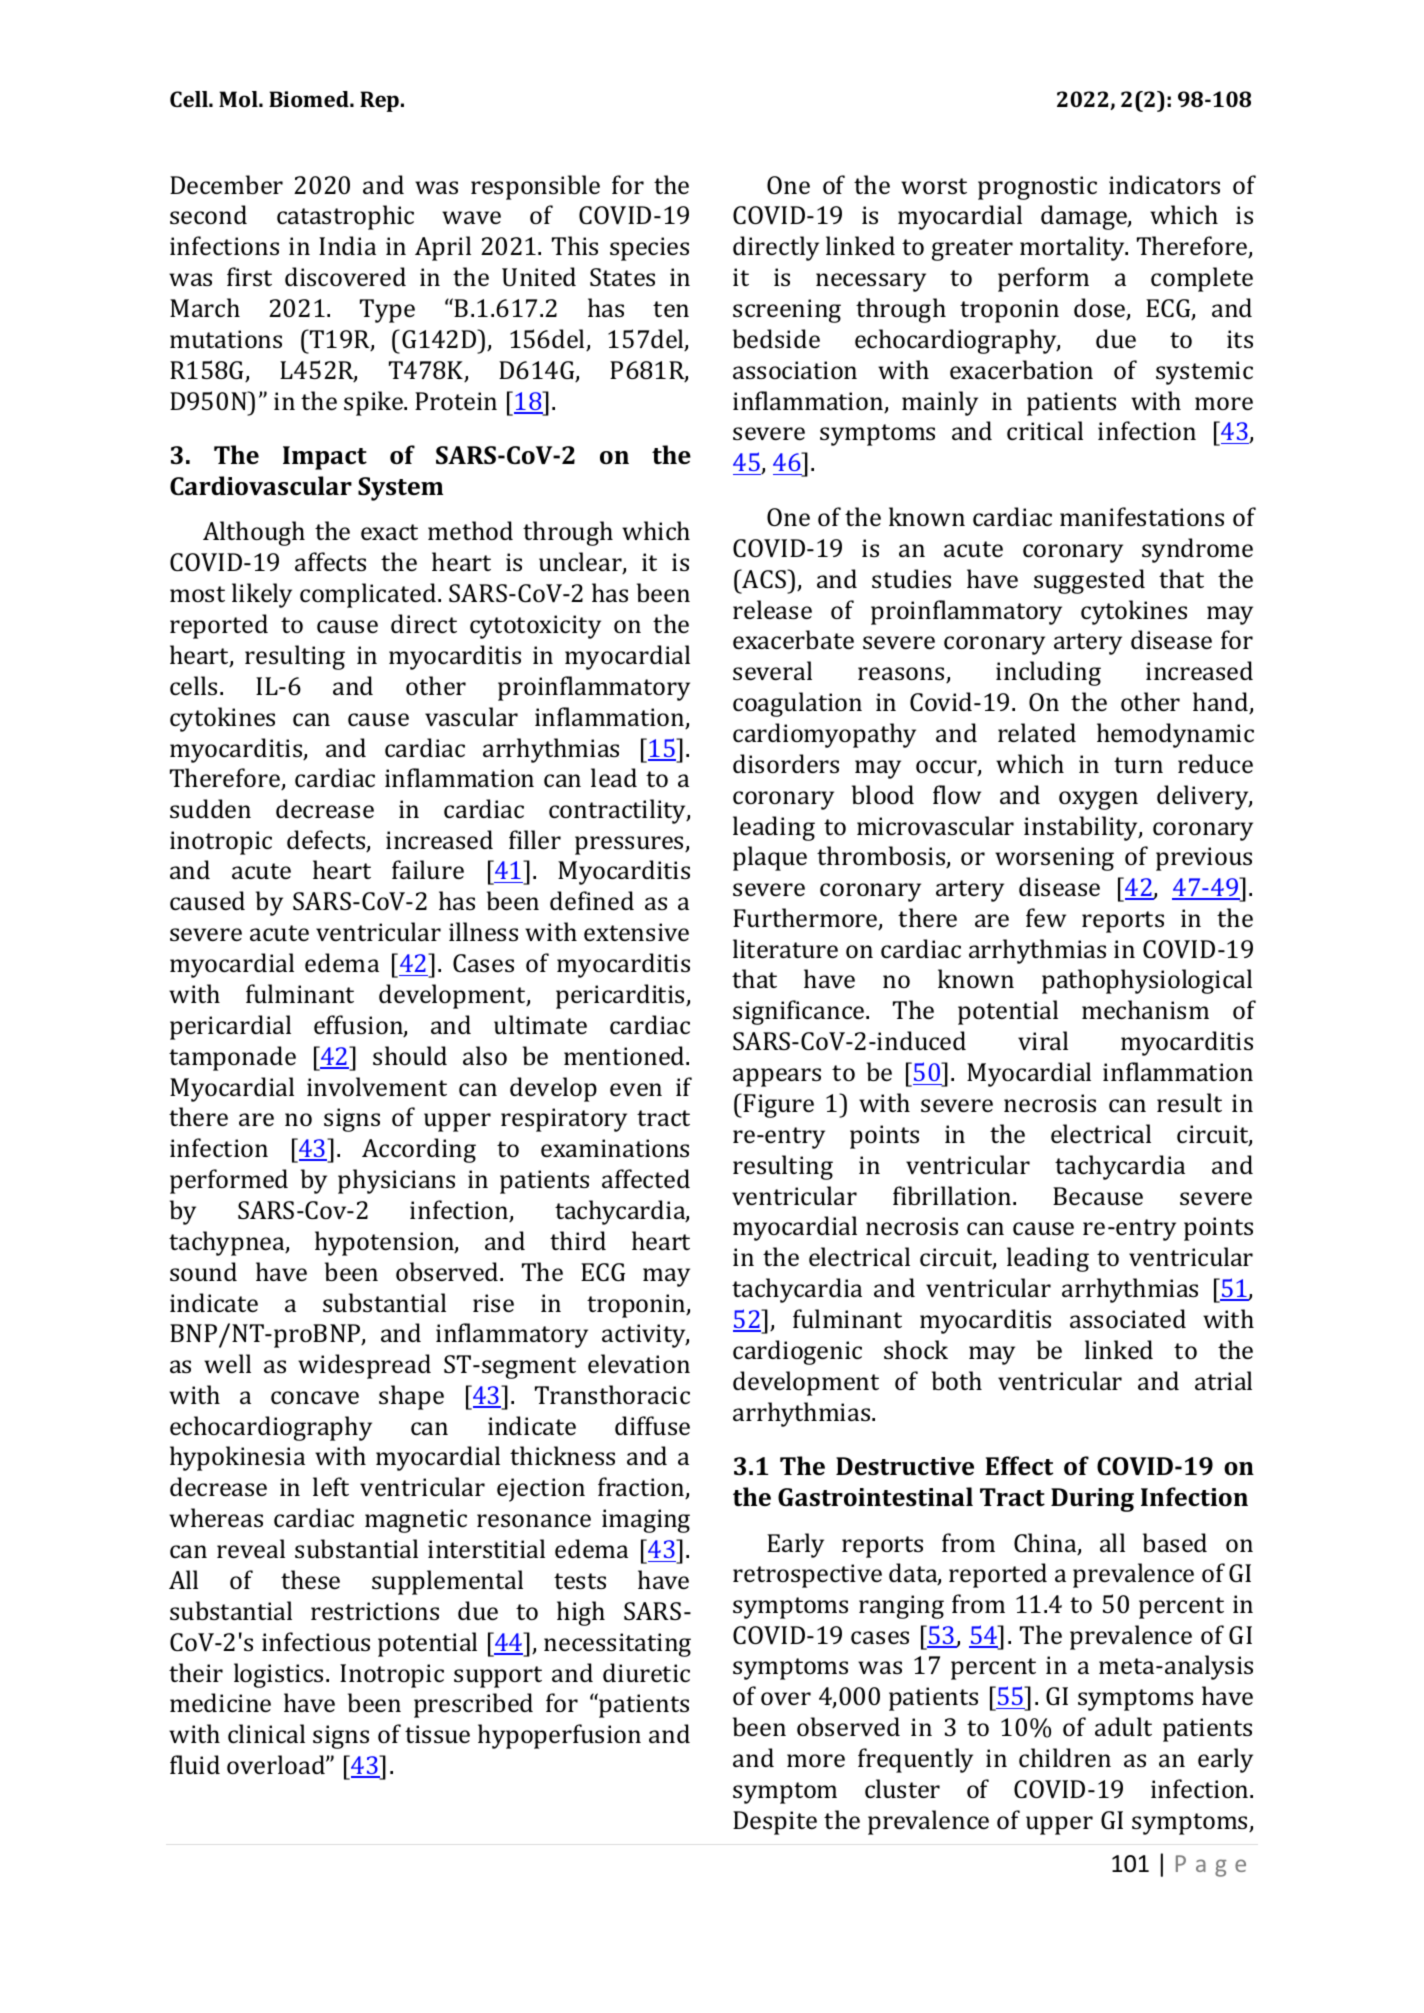  Describe the element at coordinates (800, 1012) in the screenshot. I see `significance` at that location.
